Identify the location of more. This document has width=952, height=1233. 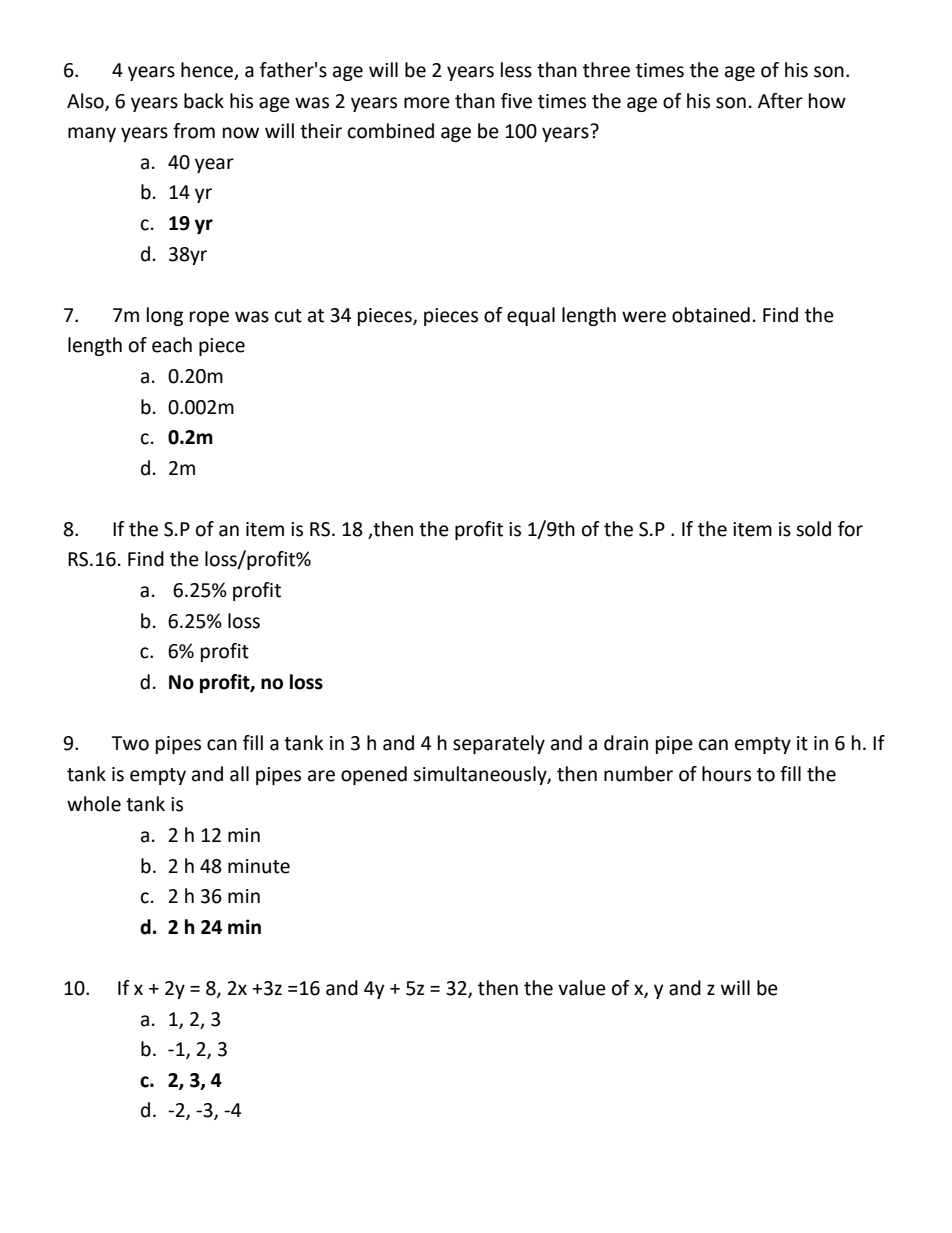
(427, 103).
